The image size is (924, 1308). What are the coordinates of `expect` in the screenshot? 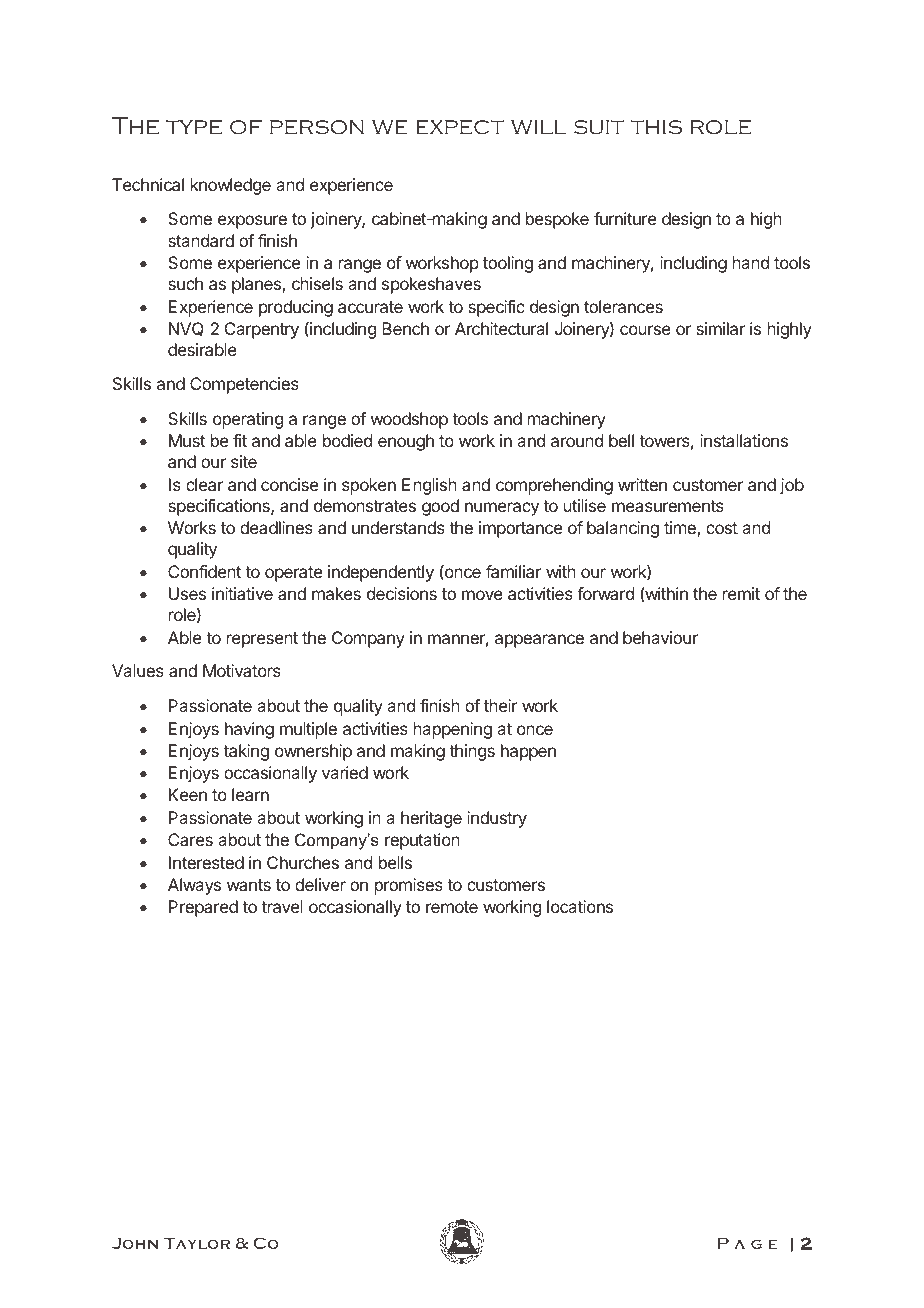 It's located at (460, 127).
